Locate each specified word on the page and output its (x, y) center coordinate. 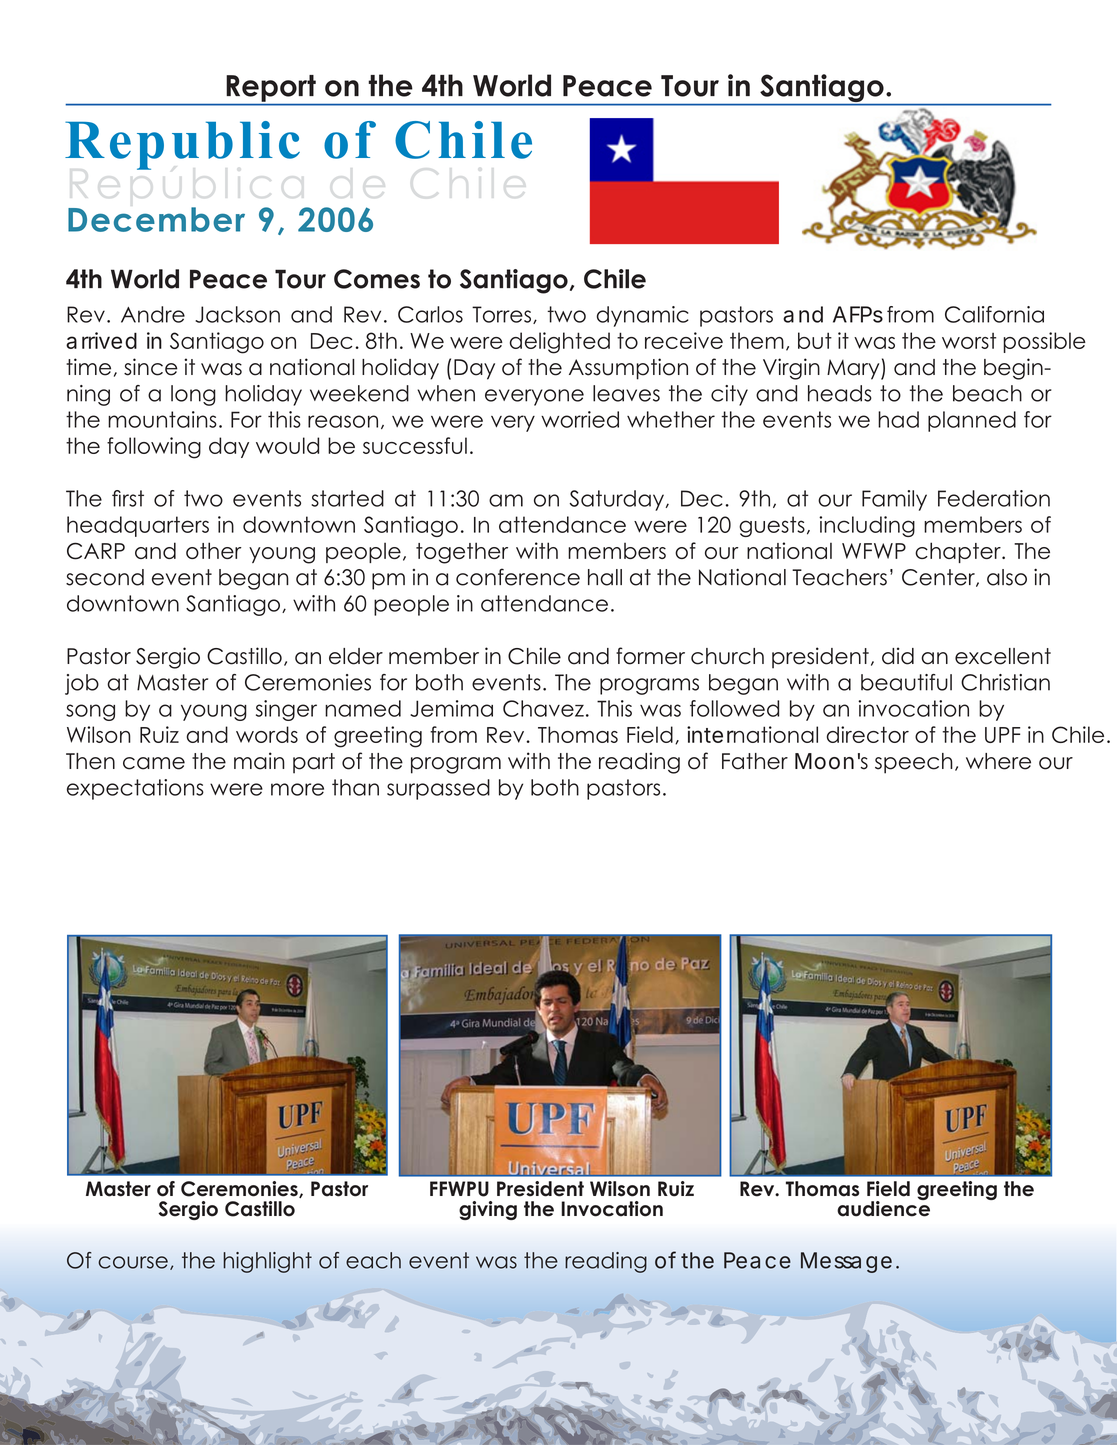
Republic (182, 145)
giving (488, 1210)
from (910, 314)
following (154, 448)
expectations (135, 789)
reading (639, 763)
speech (914, 763)
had (898, 419)
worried (580, 419)
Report (271, 88)
